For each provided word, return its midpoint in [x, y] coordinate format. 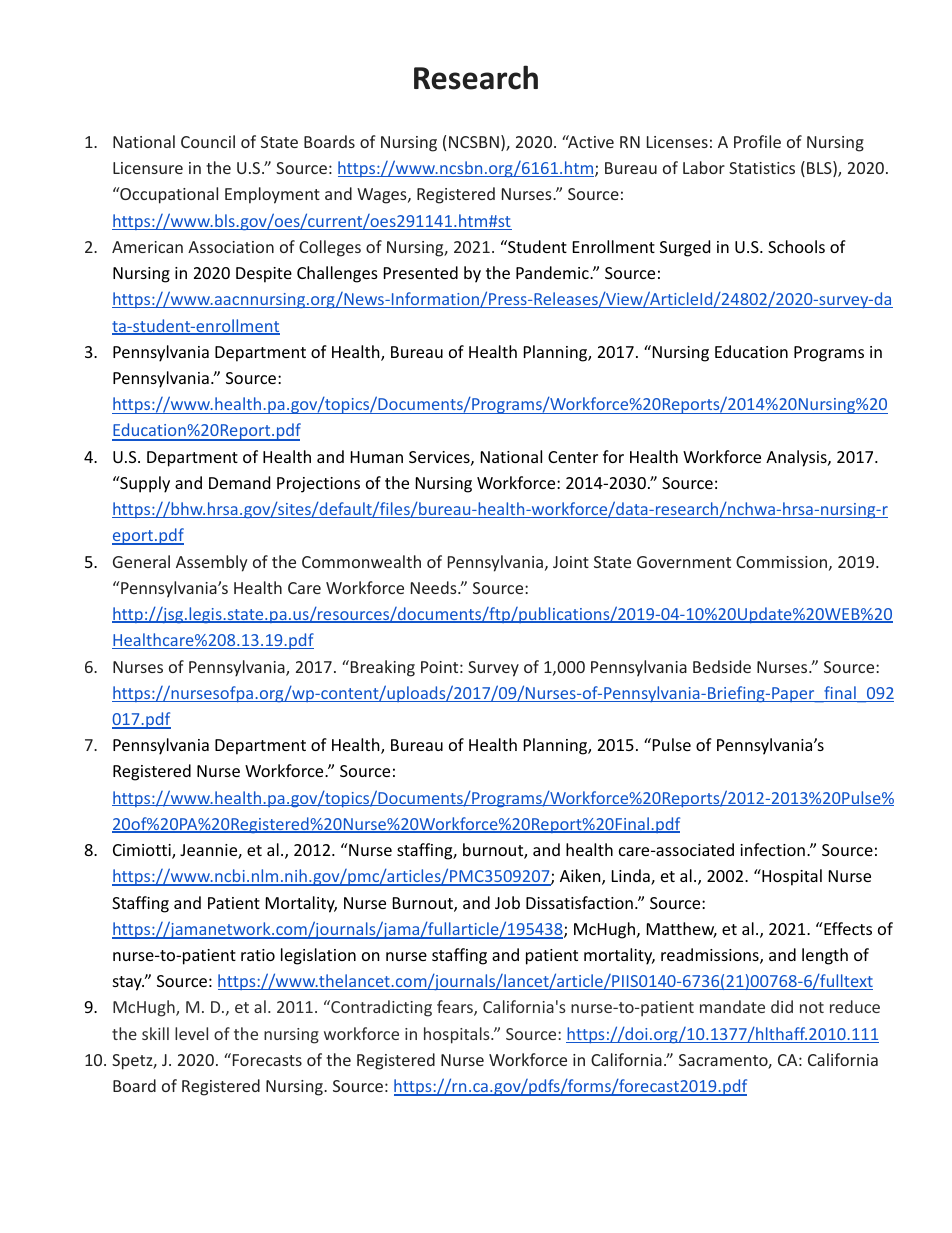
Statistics [762, 168]
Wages [383, 196]
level [191, 1033]
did [782, 1006]
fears [456, 1008]
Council [208, 141]
